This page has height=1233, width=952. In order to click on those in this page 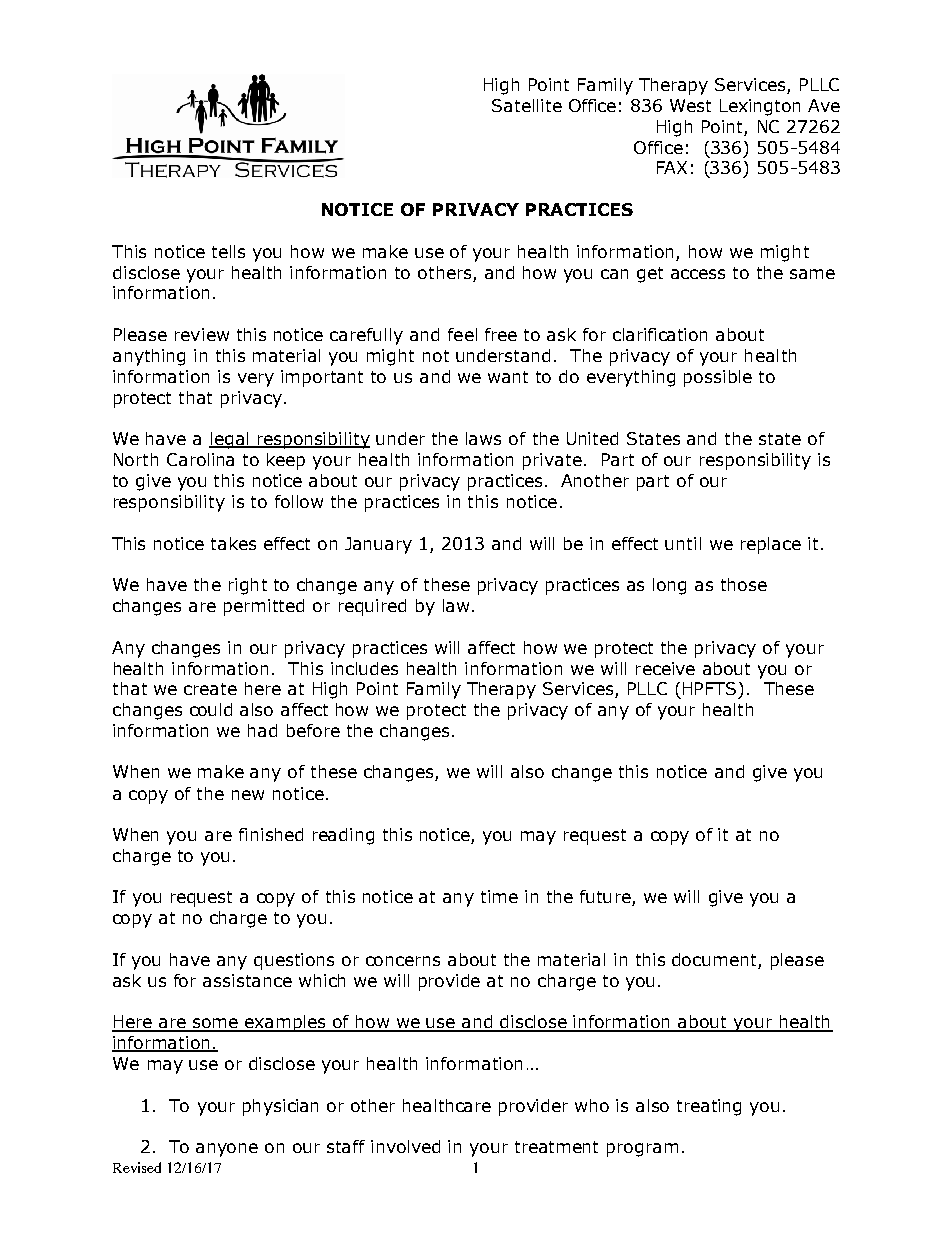, I will do `click(744, 584)`.
